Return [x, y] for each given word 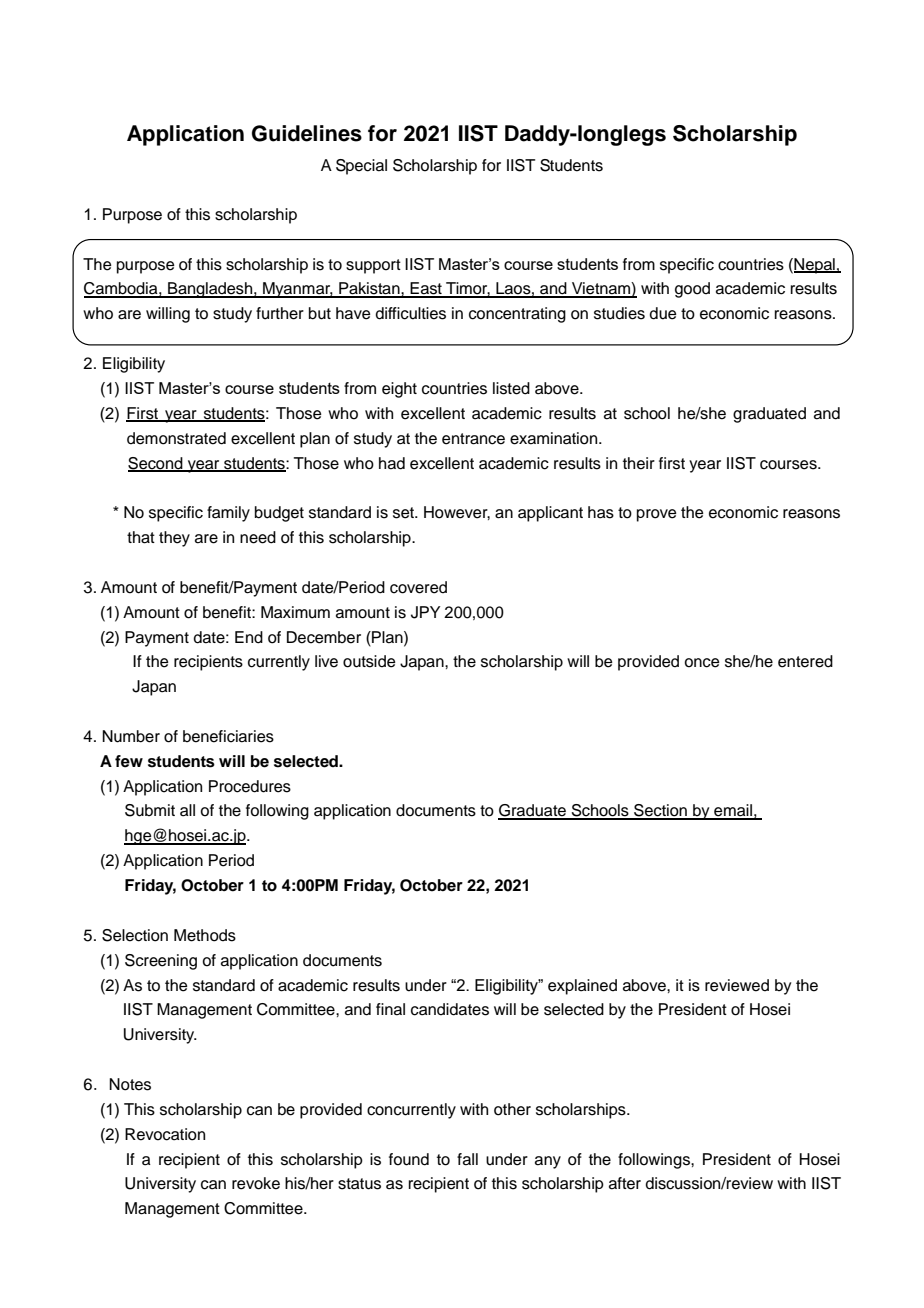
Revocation [165, 1134]
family [228, 514]
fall [467, 1159]
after [625, 1183]
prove [657, 515]
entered [805, 661]
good [692, 290]
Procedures [250, 786]
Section [660, 811]
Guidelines [307, 133]
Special [361, 167]
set [404, 513]
